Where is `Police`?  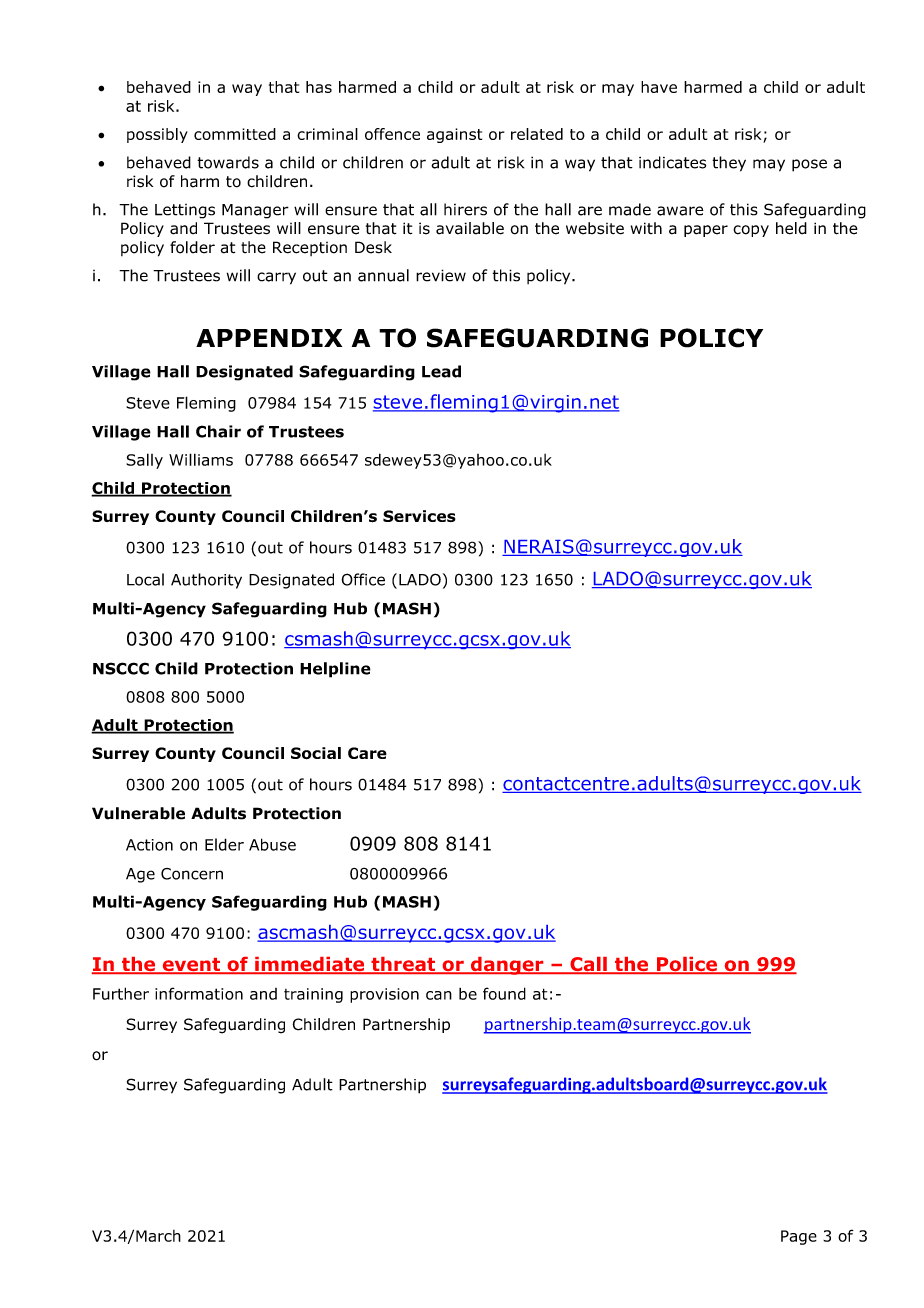 Police is located at coordinates (687, 965).
